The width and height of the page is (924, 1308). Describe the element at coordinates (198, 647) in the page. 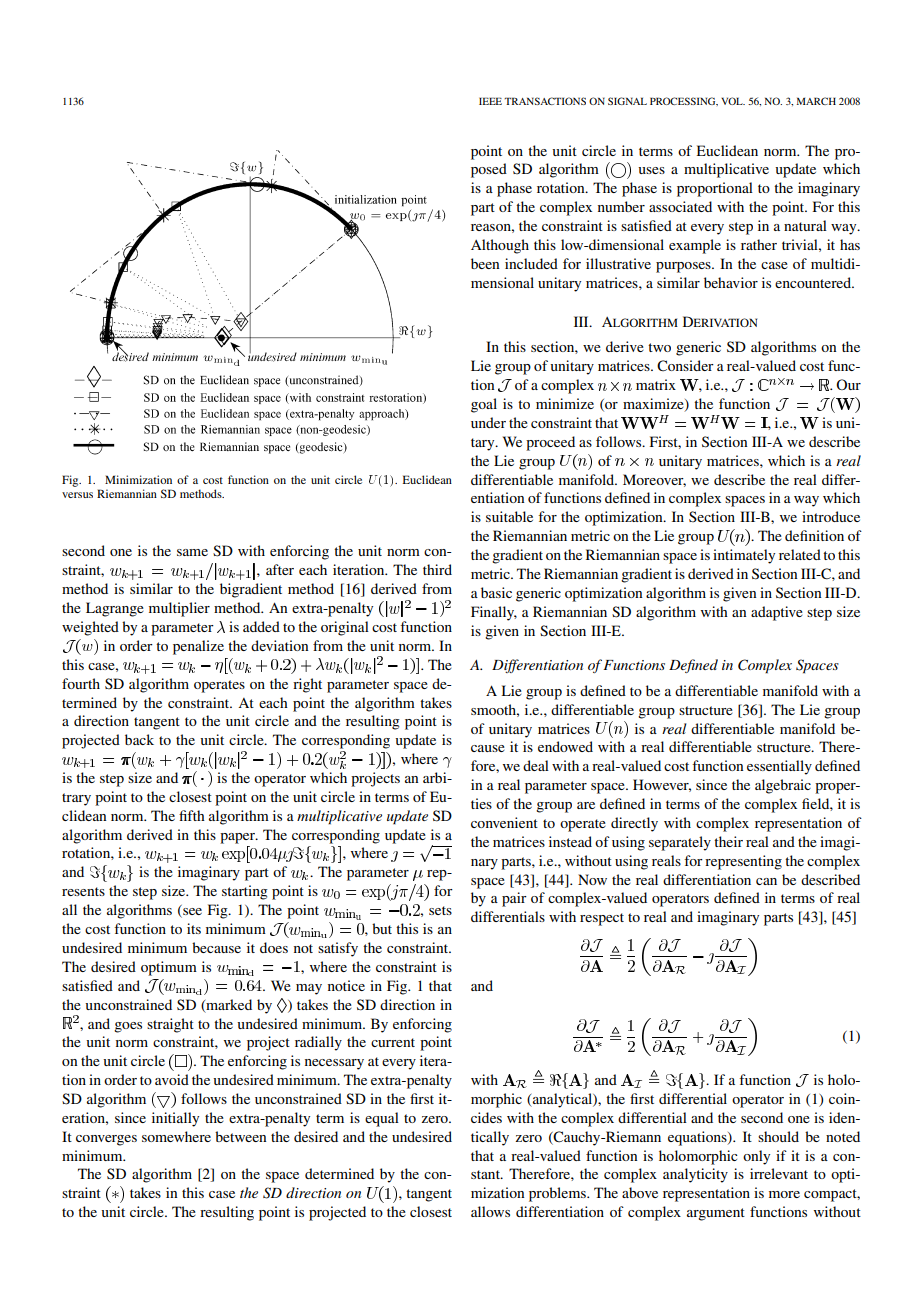

I see `penalize` at that location.
